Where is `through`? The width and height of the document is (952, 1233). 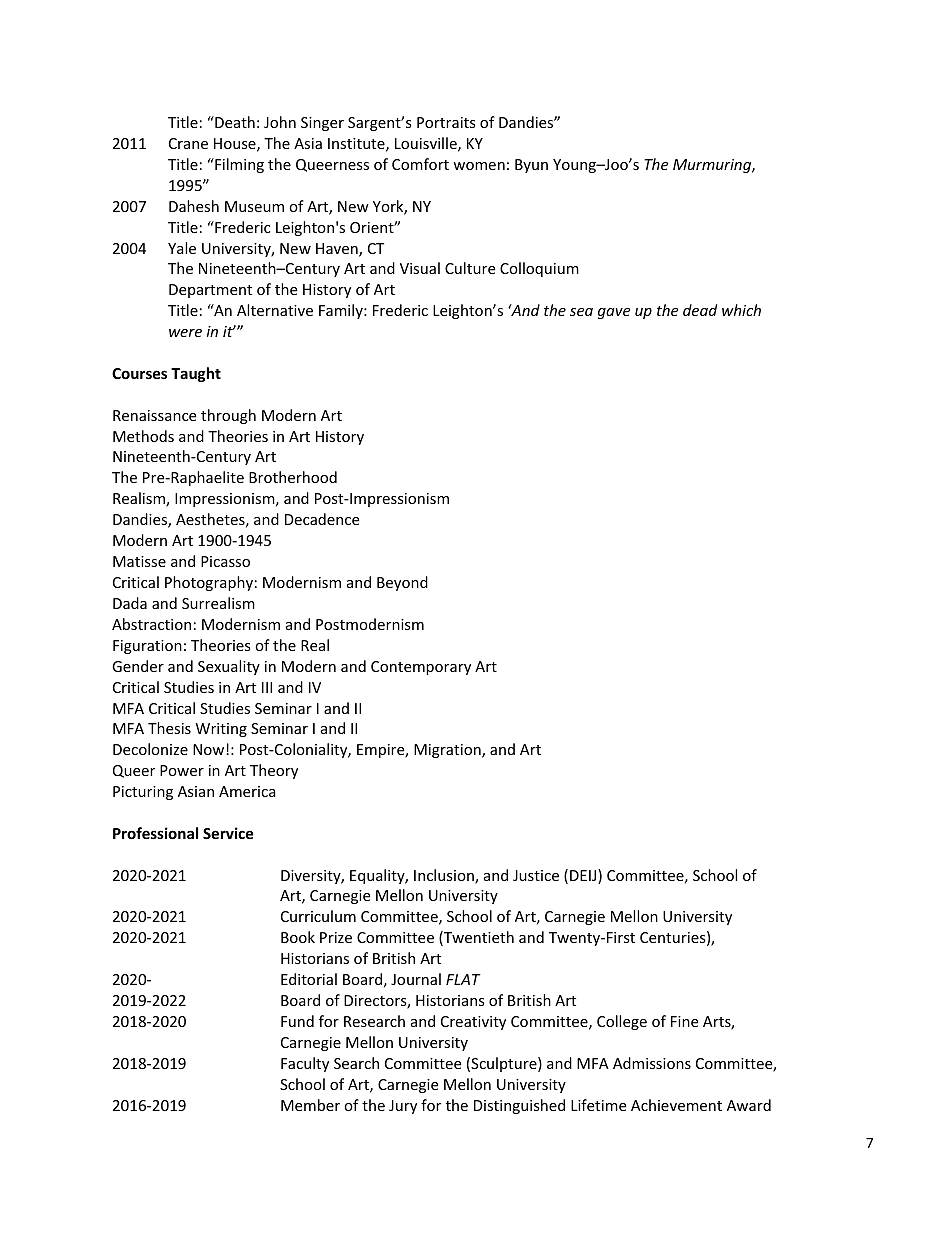 through is located at coordinates (228, 416).
